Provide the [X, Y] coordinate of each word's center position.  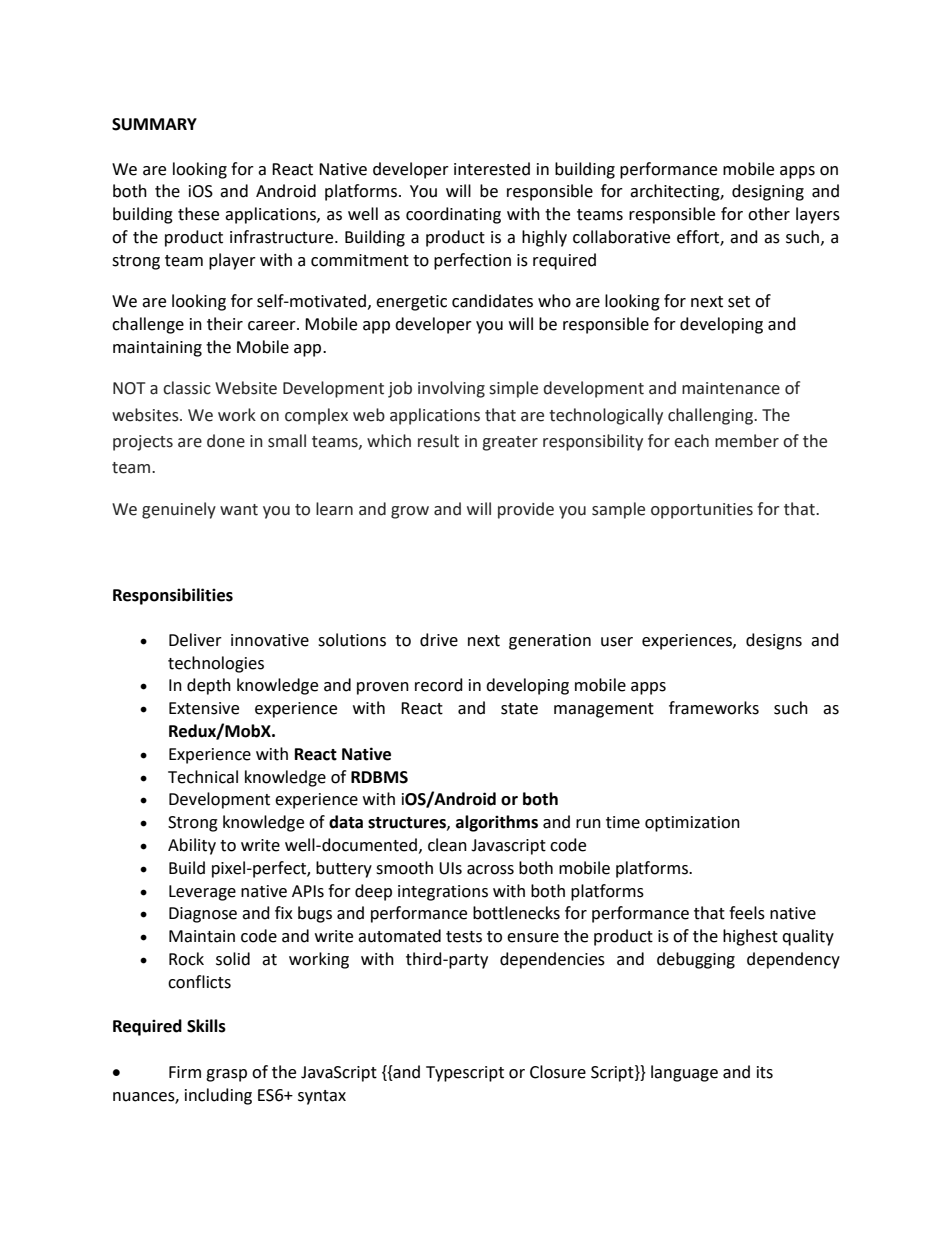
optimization [692, 824]
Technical [203, 777]
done [226, 441]
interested [492, 169]
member [747, 441]
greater [510, 443]
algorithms [497, 823]
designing [768, 192]
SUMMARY [154, 124]
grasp [226, 1075]
